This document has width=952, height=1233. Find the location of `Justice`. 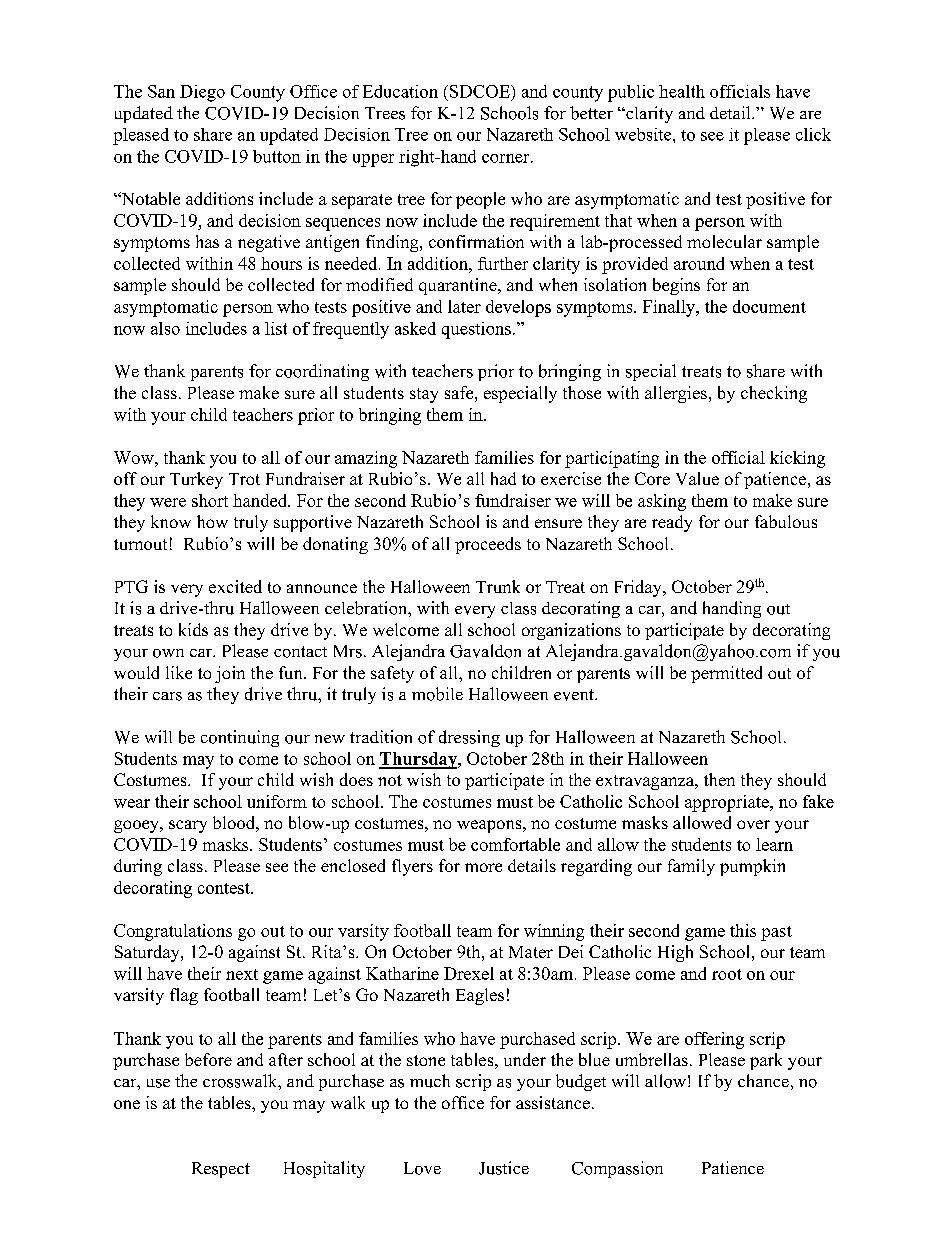

Justice is located at coordinates (504, 1168).
